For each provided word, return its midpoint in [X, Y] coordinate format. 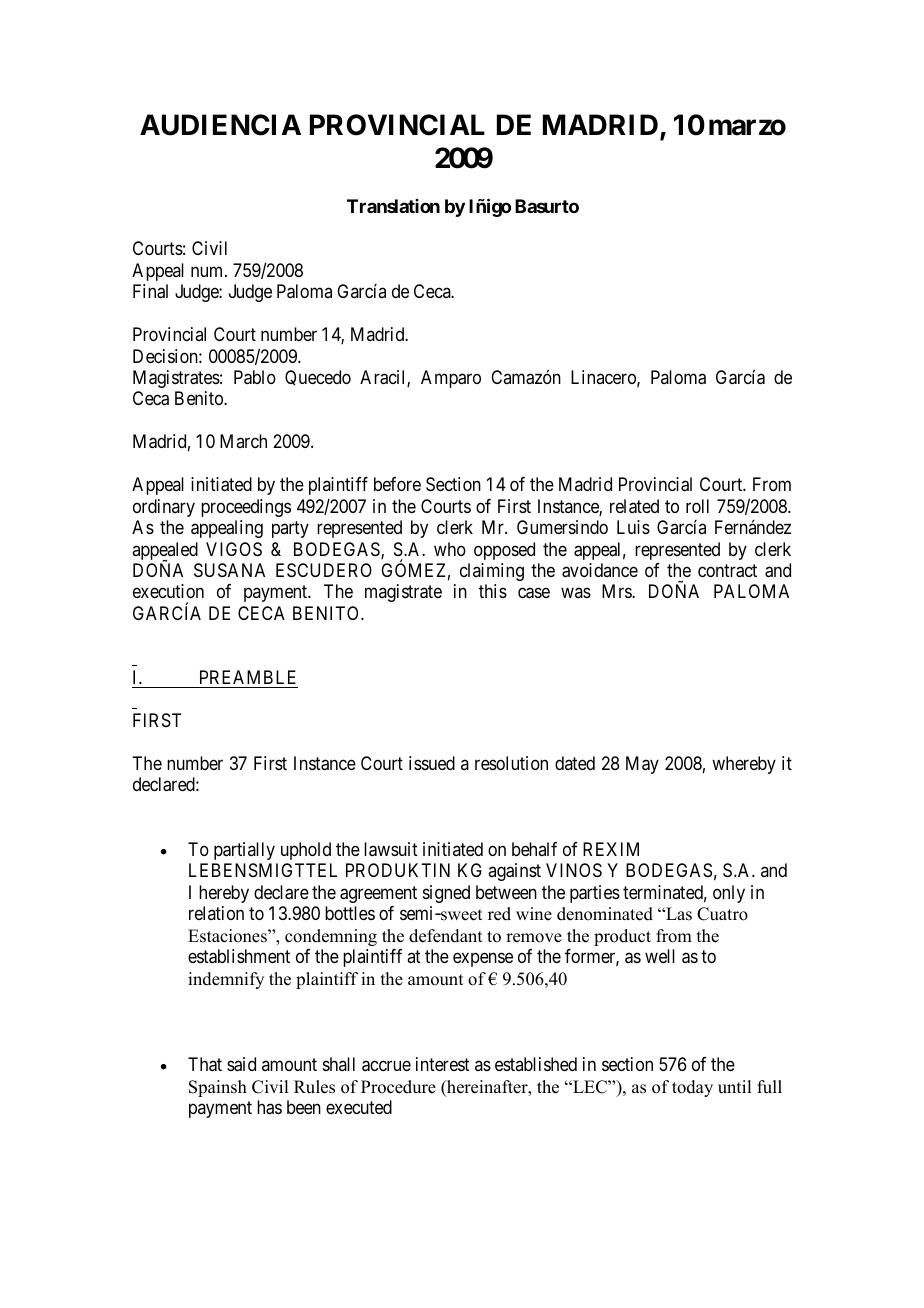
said [241, 1064]
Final [150, 291]
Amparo [451, 379]
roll [697, 506]
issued [432, 763]
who [450, 549]
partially [244, 851]
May [642, 765]
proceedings [246, 508]
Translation [393, 206]
